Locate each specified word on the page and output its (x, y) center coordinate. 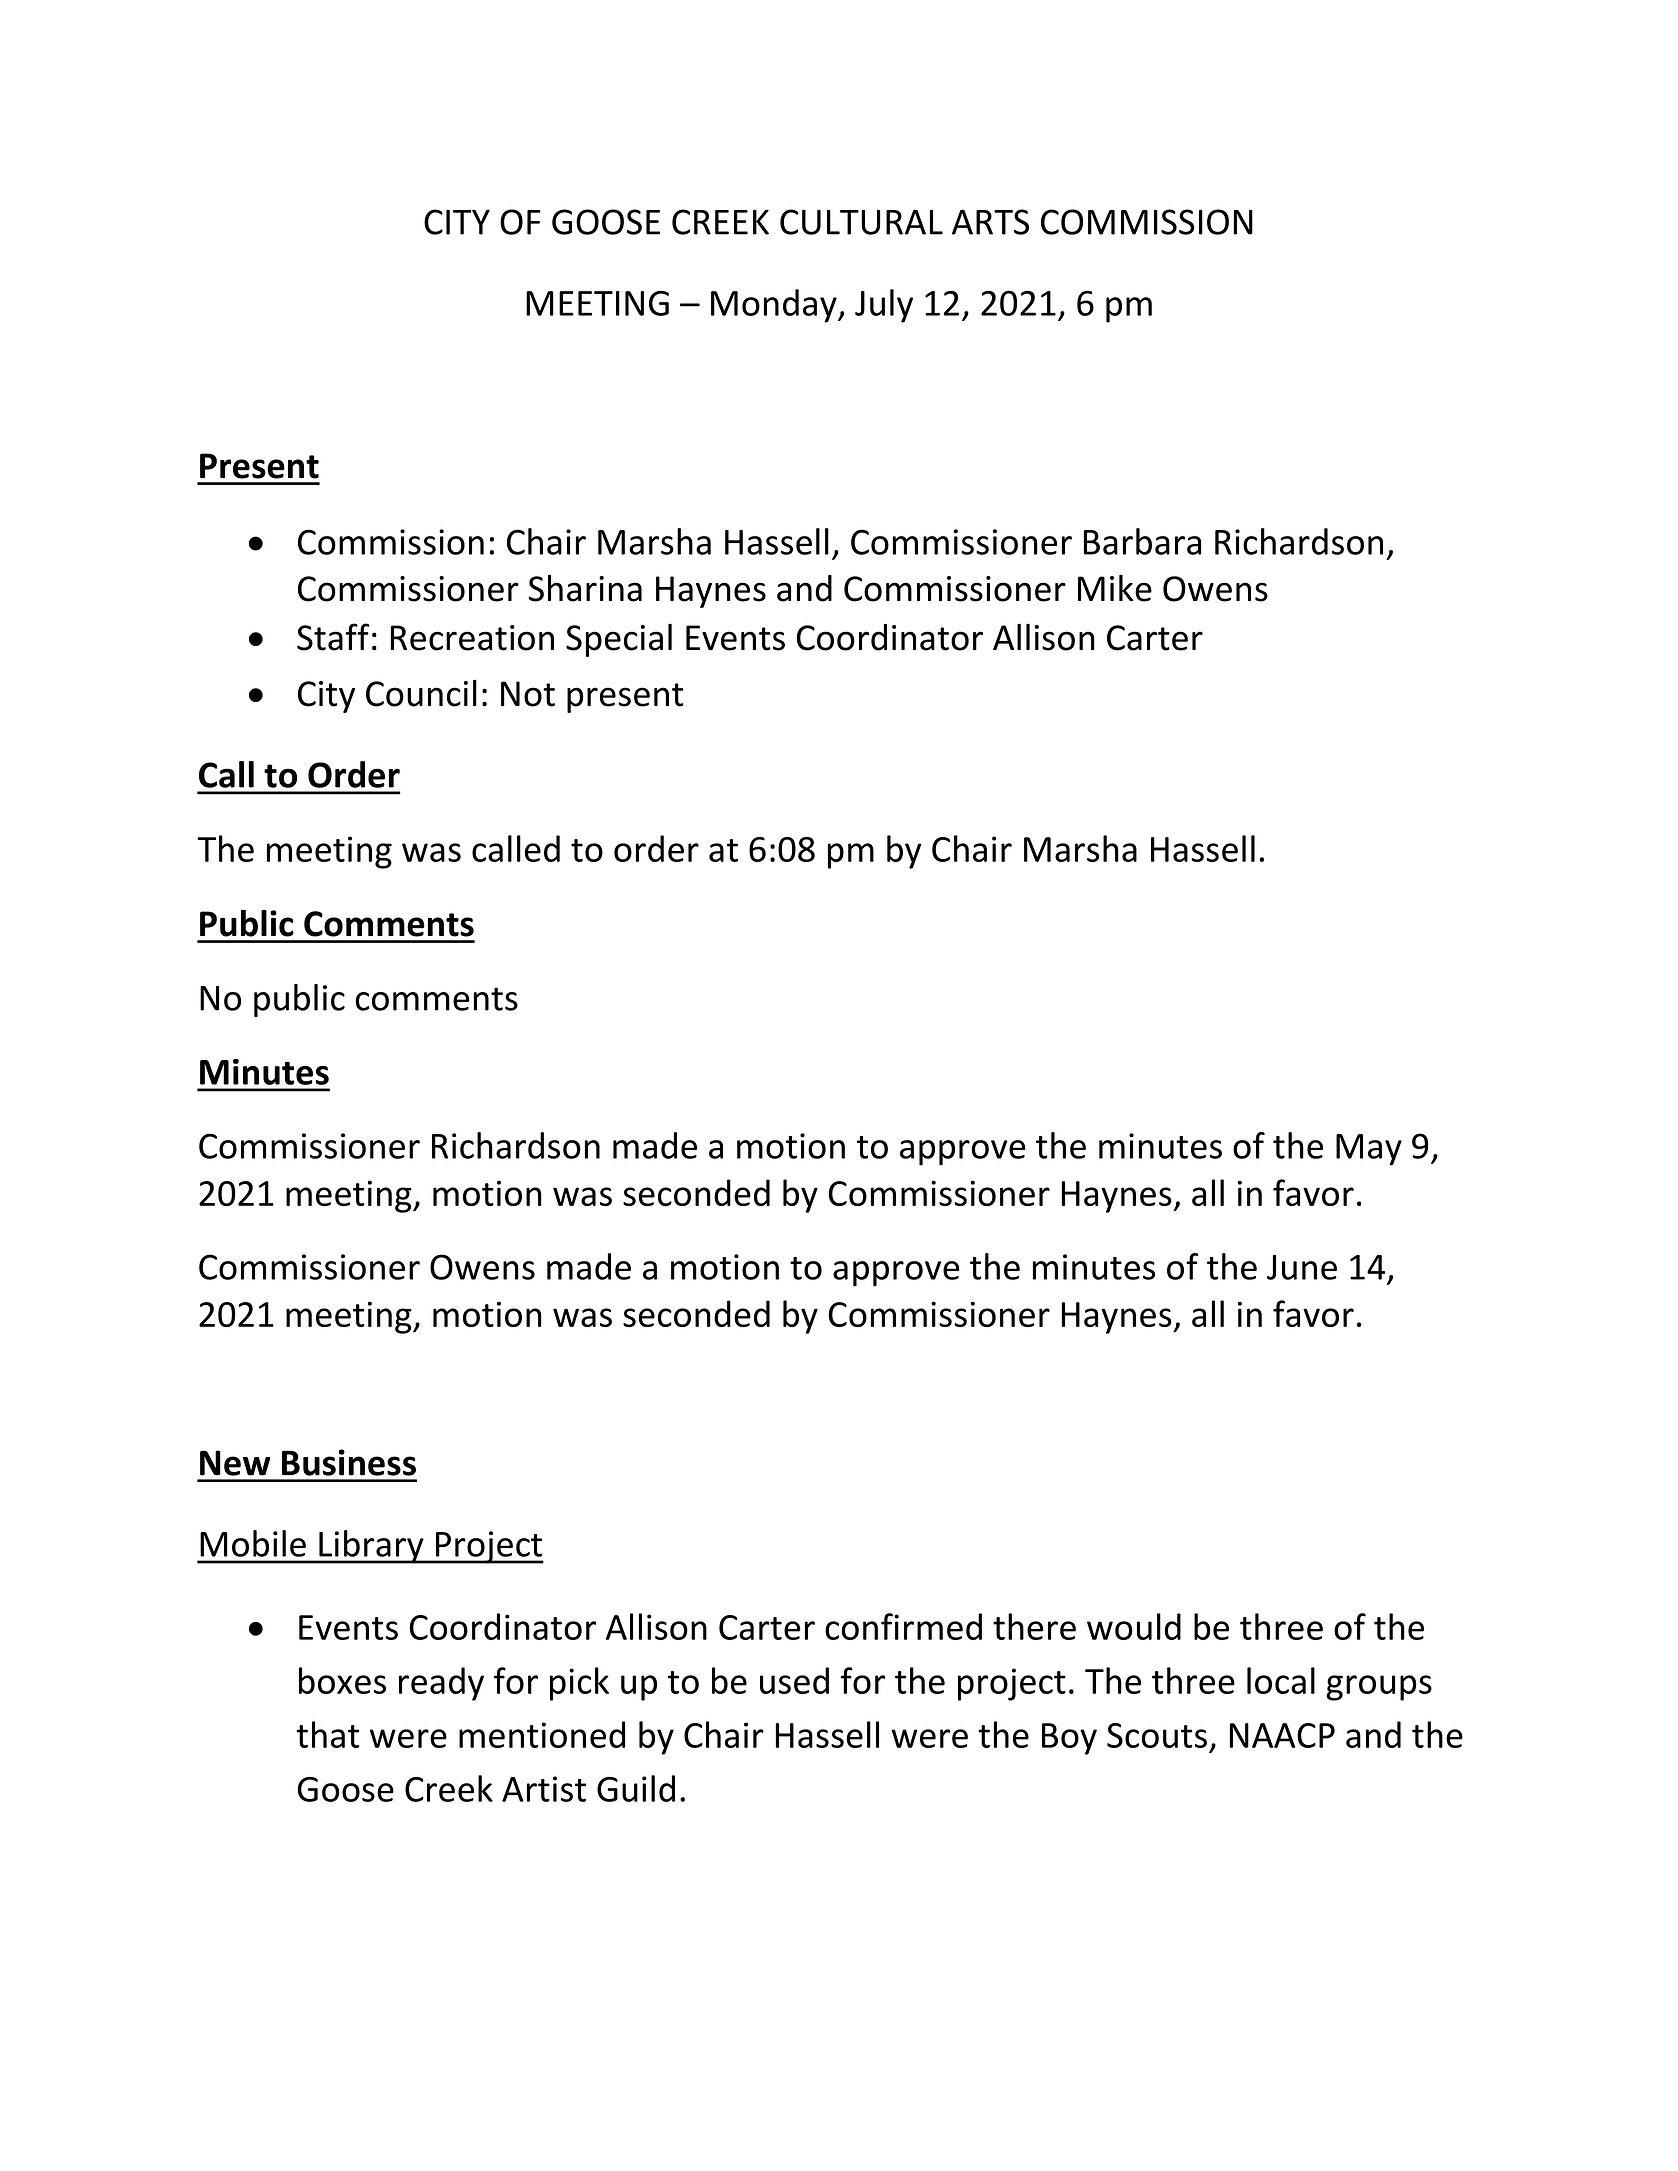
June (1302, 1267)
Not (528, 694)
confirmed (903, 1626)
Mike (1115, 588)
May (1369, 1150)
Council (421, 693)
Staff (333, 637)
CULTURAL (861, 222)
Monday (775, 306)
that (327, 1734)
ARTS (990, 222)
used (794, 1680)
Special (619, 640)
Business (349, 1462)
